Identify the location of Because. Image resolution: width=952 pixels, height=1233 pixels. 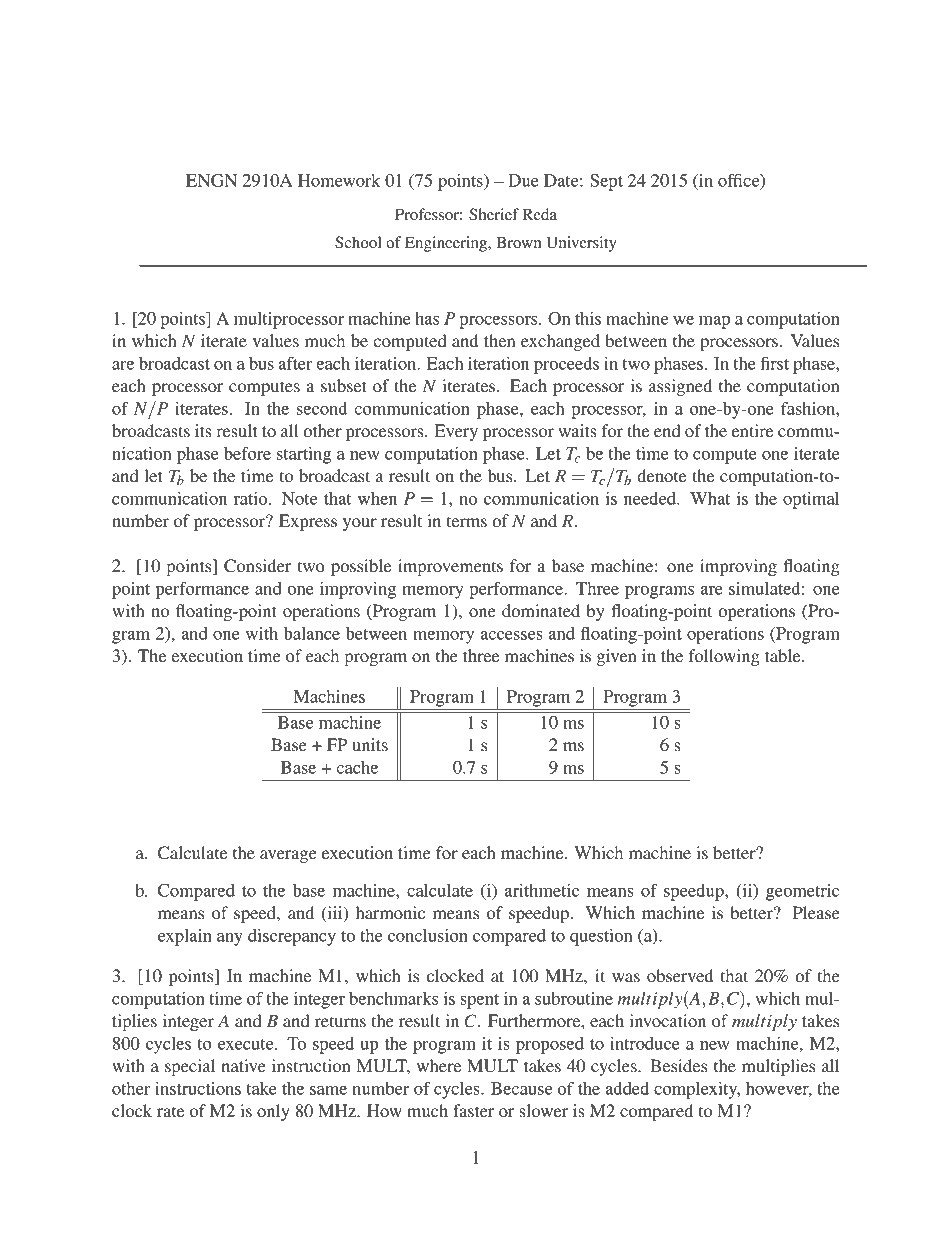
(521, 1088).
